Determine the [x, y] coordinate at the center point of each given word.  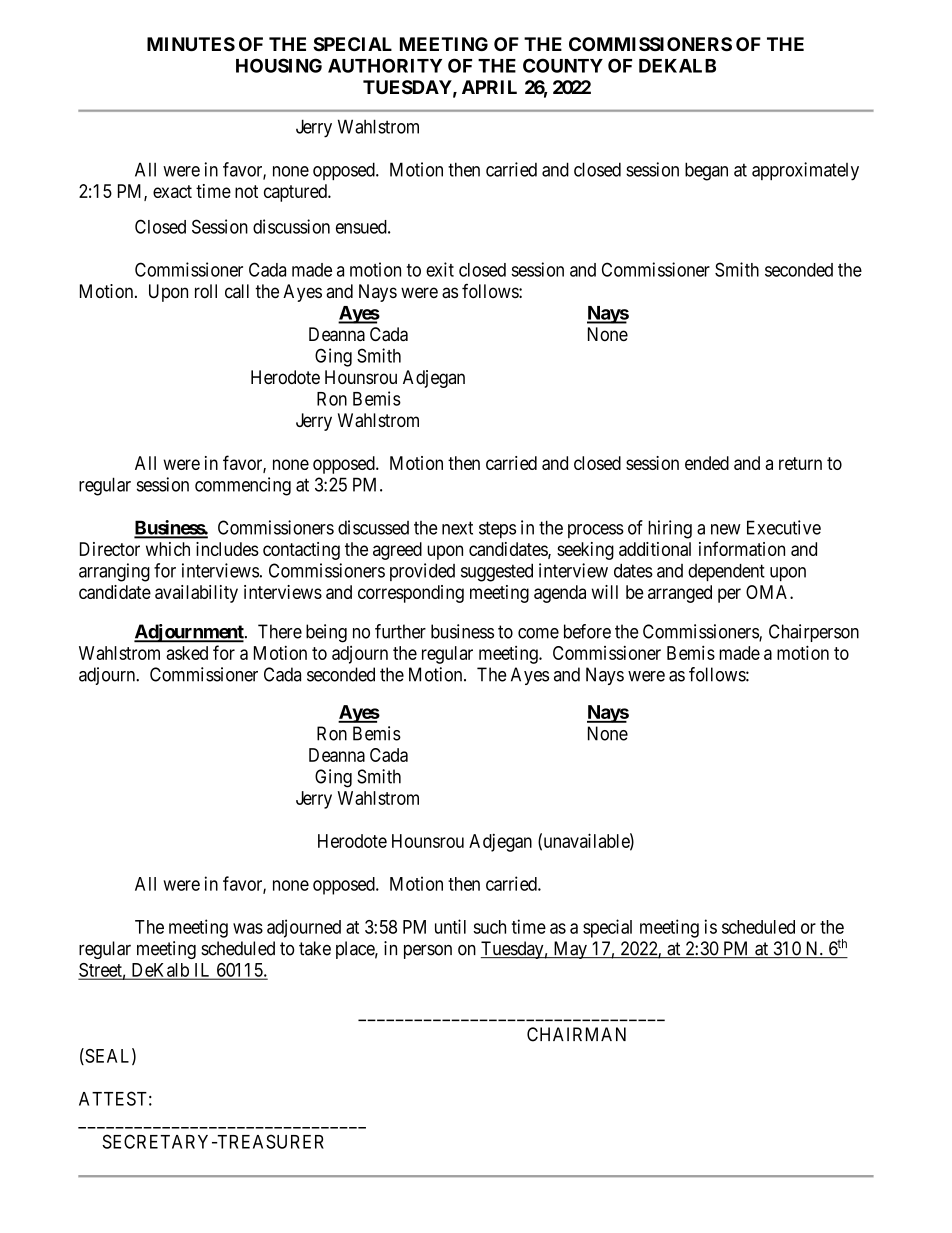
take [315, 948]
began [706, 171]
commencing [243, 486]
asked [187, 653]
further [400, 631]
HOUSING [279, 65]
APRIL [489, 87]
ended [707, 463]
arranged [680, 594]
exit [440, 269]
